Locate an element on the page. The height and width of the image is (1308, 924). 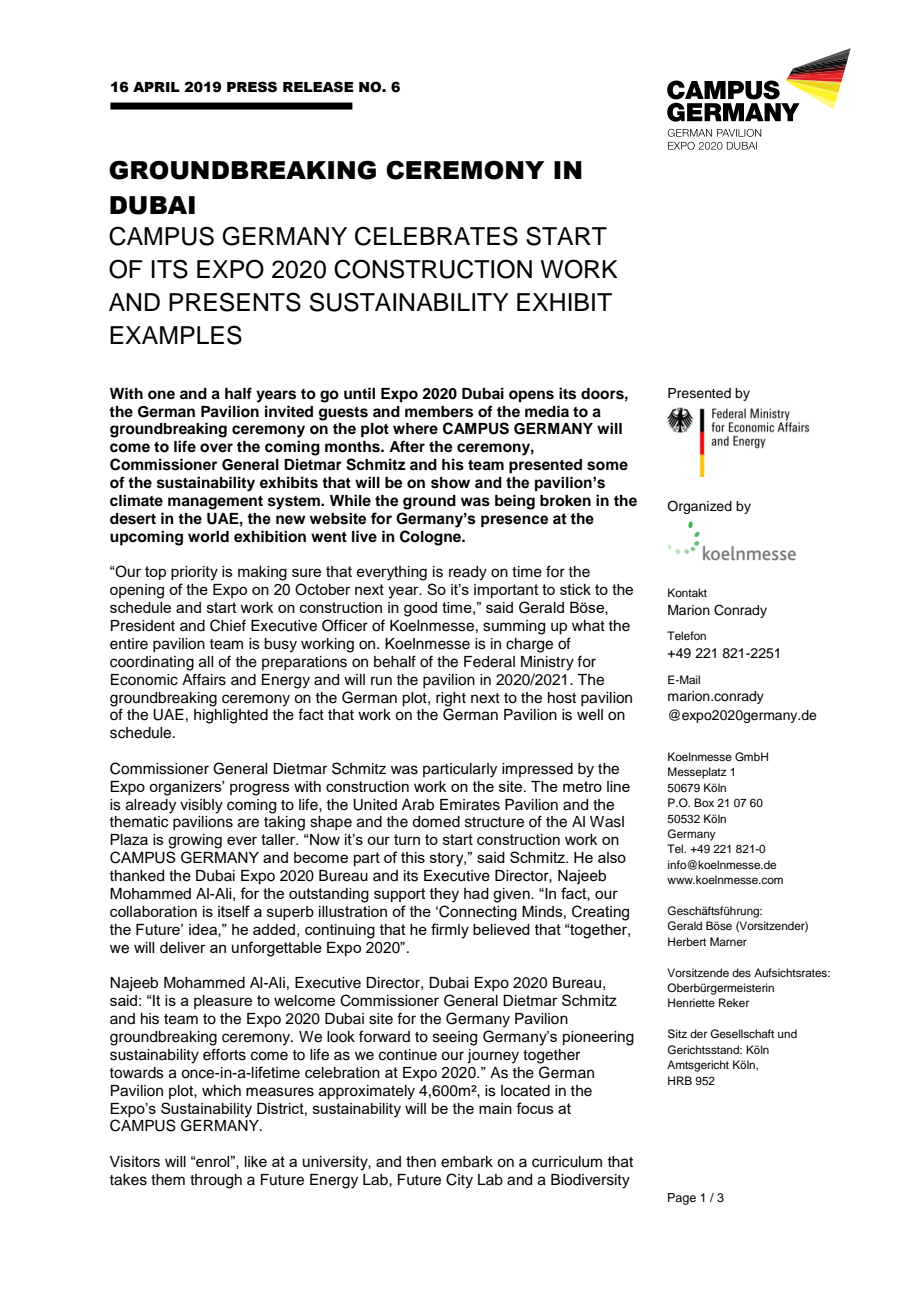
right is located at coordinates (451, 699).
